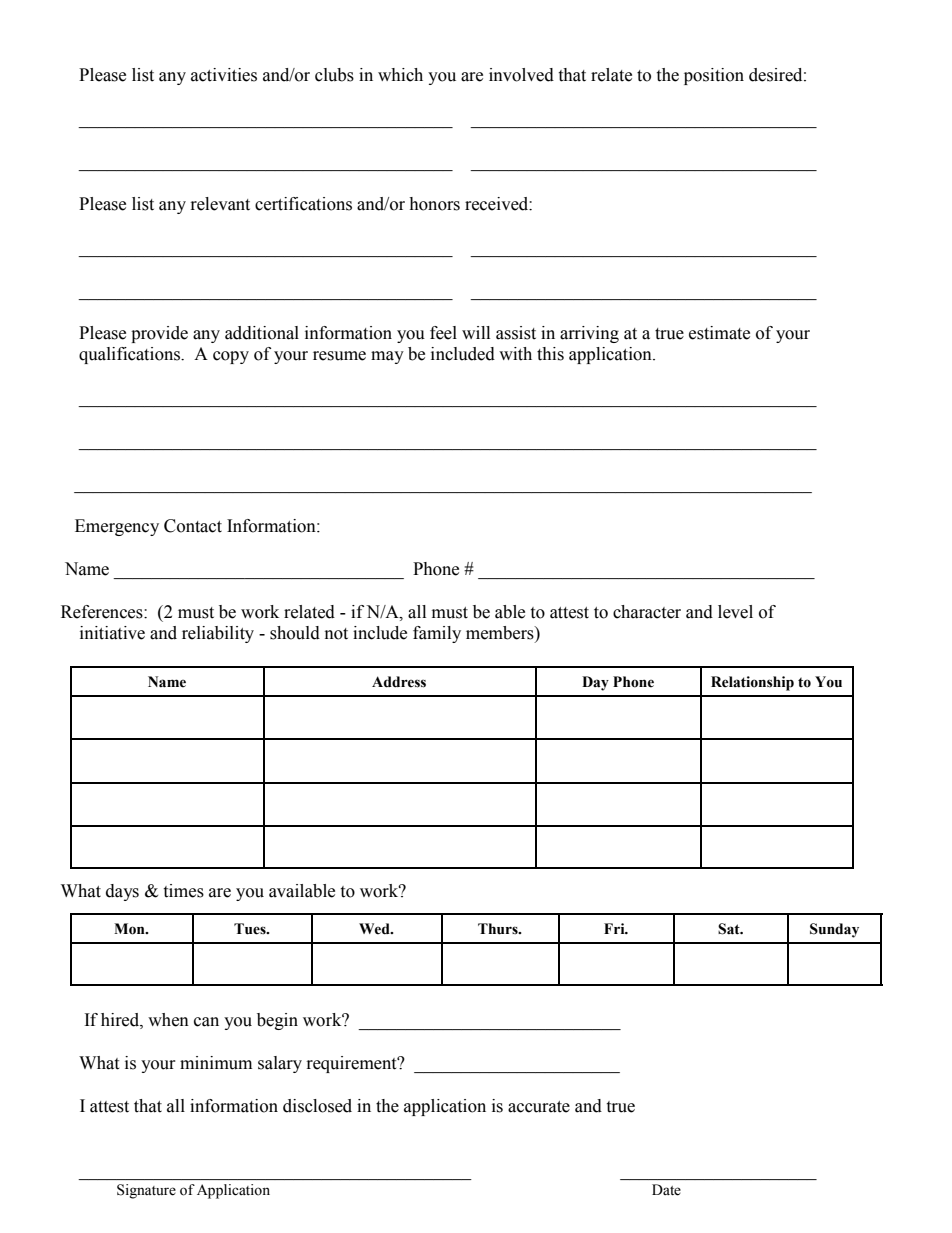 The height and width of the page is (1233, 952). What do you see at coordinates (437, 634) in the page?
I see `family` at bounding box center [437, 634].
